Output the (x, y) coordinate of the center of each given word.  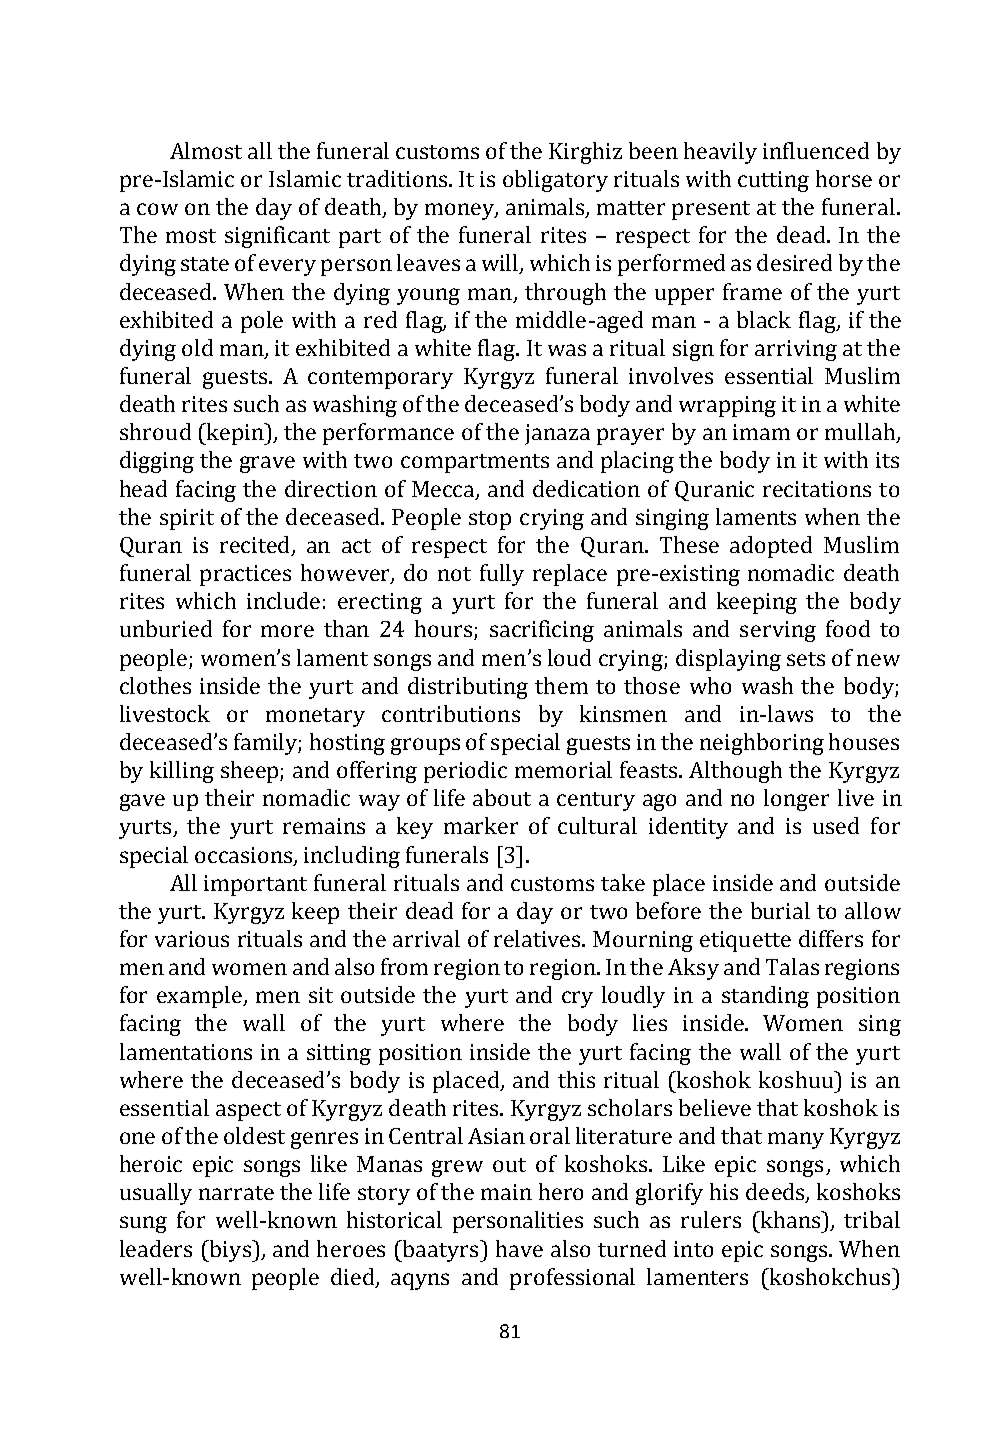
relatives (539, 938)
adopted (771, 547)
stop (490, 520)
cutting (773, 181)
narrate (236, 1193)
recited (256, 546)
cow (157, 209)
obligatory (555, 181)
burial (780, 910)
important (255, 885)
